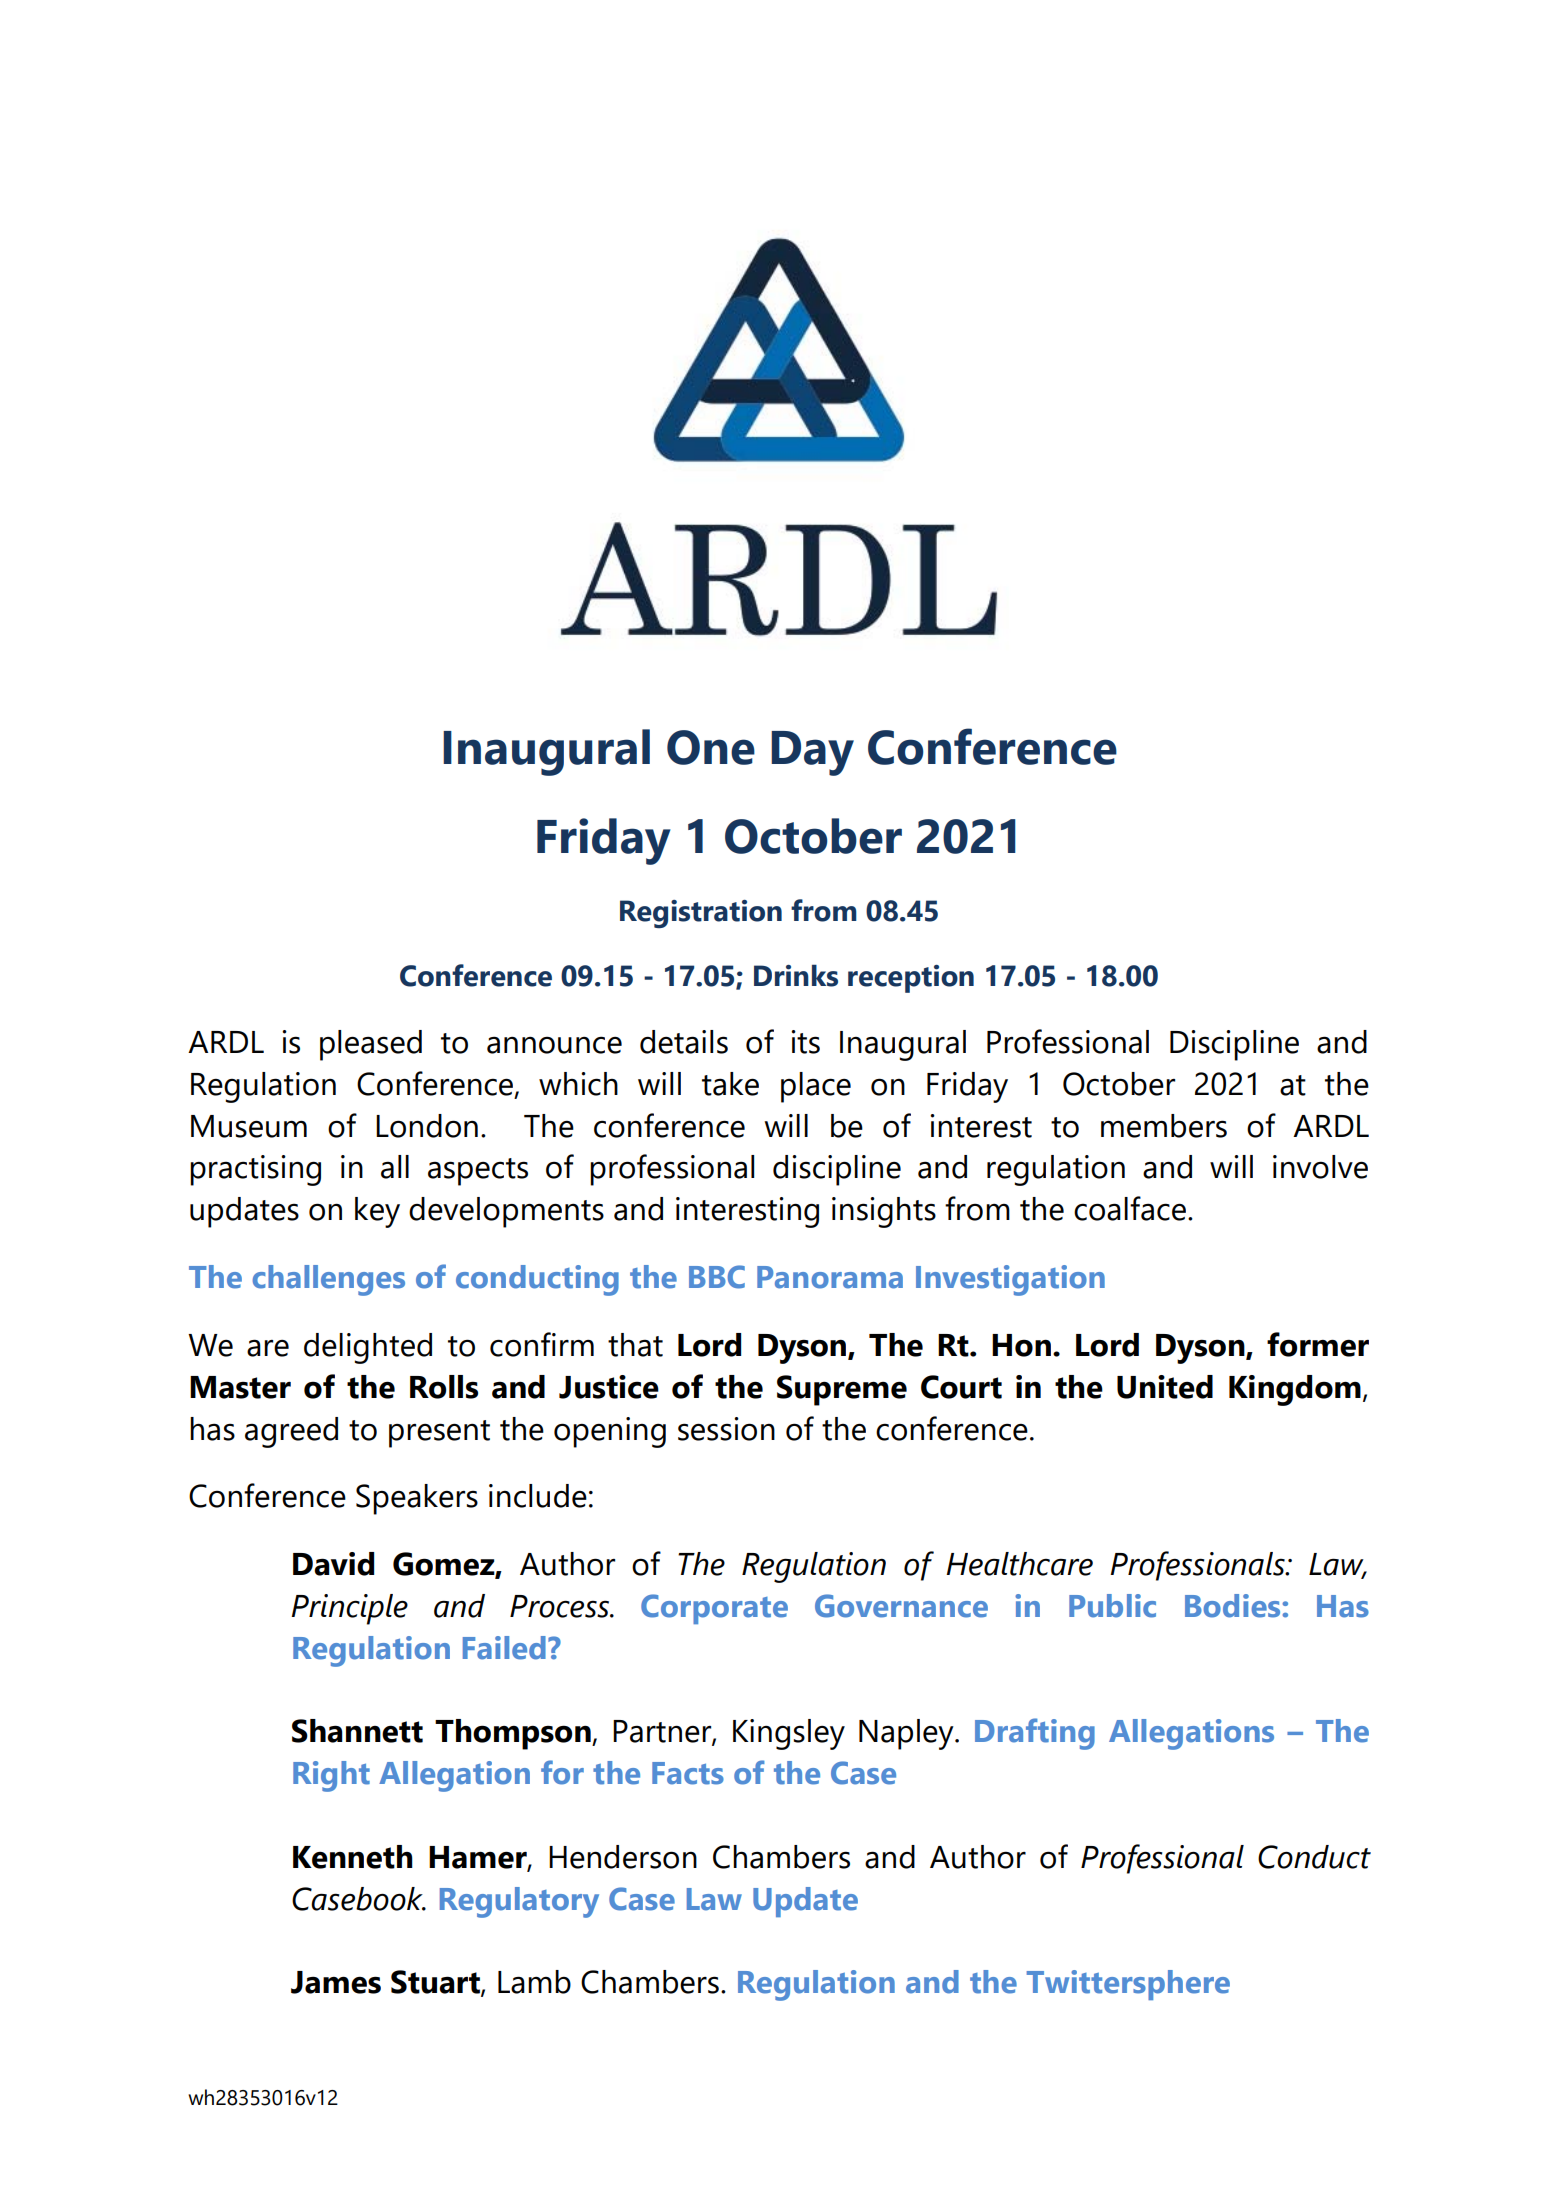 Image resolution: width=1557 pixels, height=2203 pixels. What do you see at coordinates (336, 1982) in the screenshot?
I see `James` at bounding box center [336, 1982].
